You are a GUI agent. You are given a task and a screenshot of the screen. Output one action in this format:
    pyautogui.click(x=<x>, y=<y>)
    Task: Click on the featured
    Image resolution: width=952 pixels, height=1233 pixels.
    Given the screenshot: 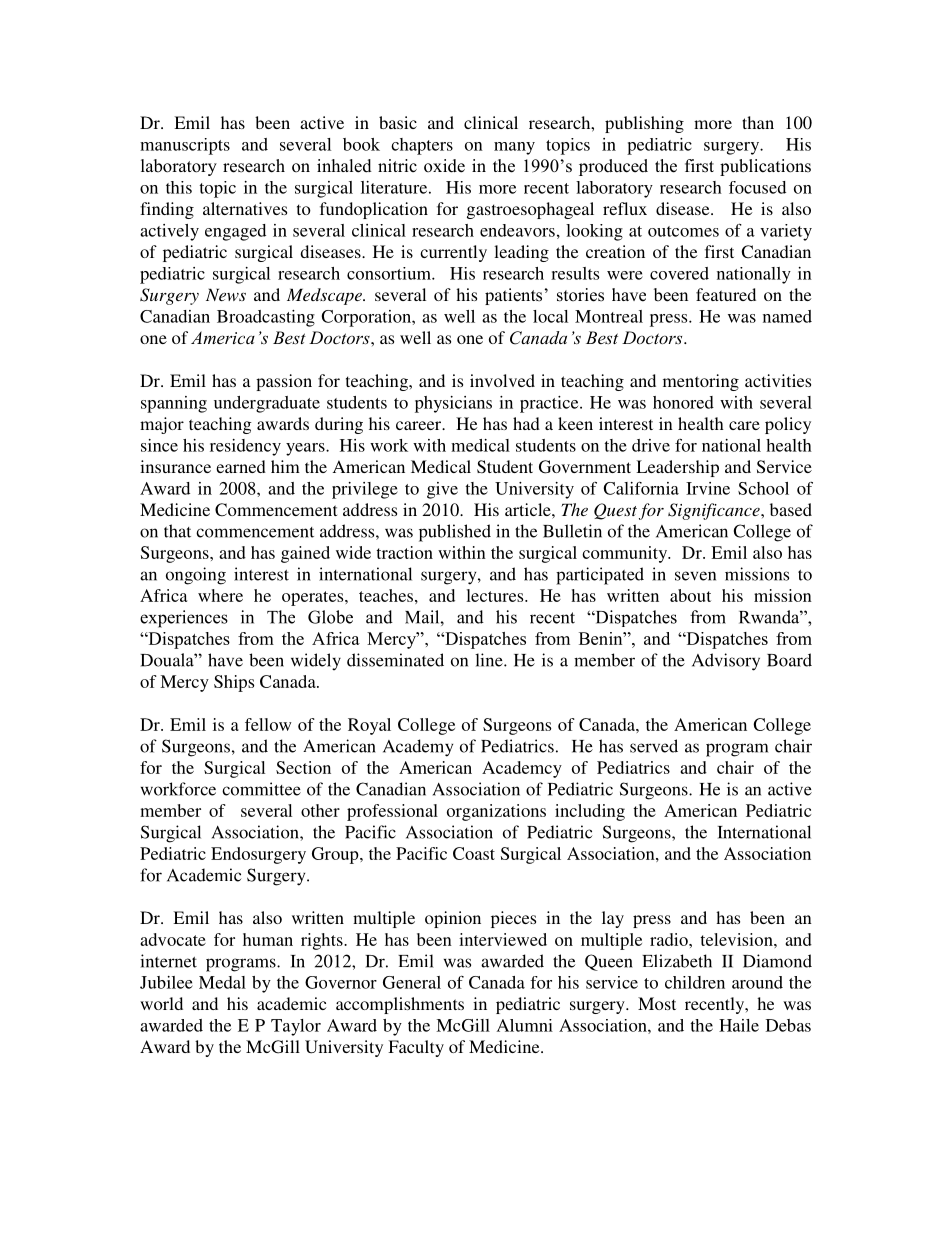 What is the action you would take?
    pyautogui.click(x=726, y=294)
